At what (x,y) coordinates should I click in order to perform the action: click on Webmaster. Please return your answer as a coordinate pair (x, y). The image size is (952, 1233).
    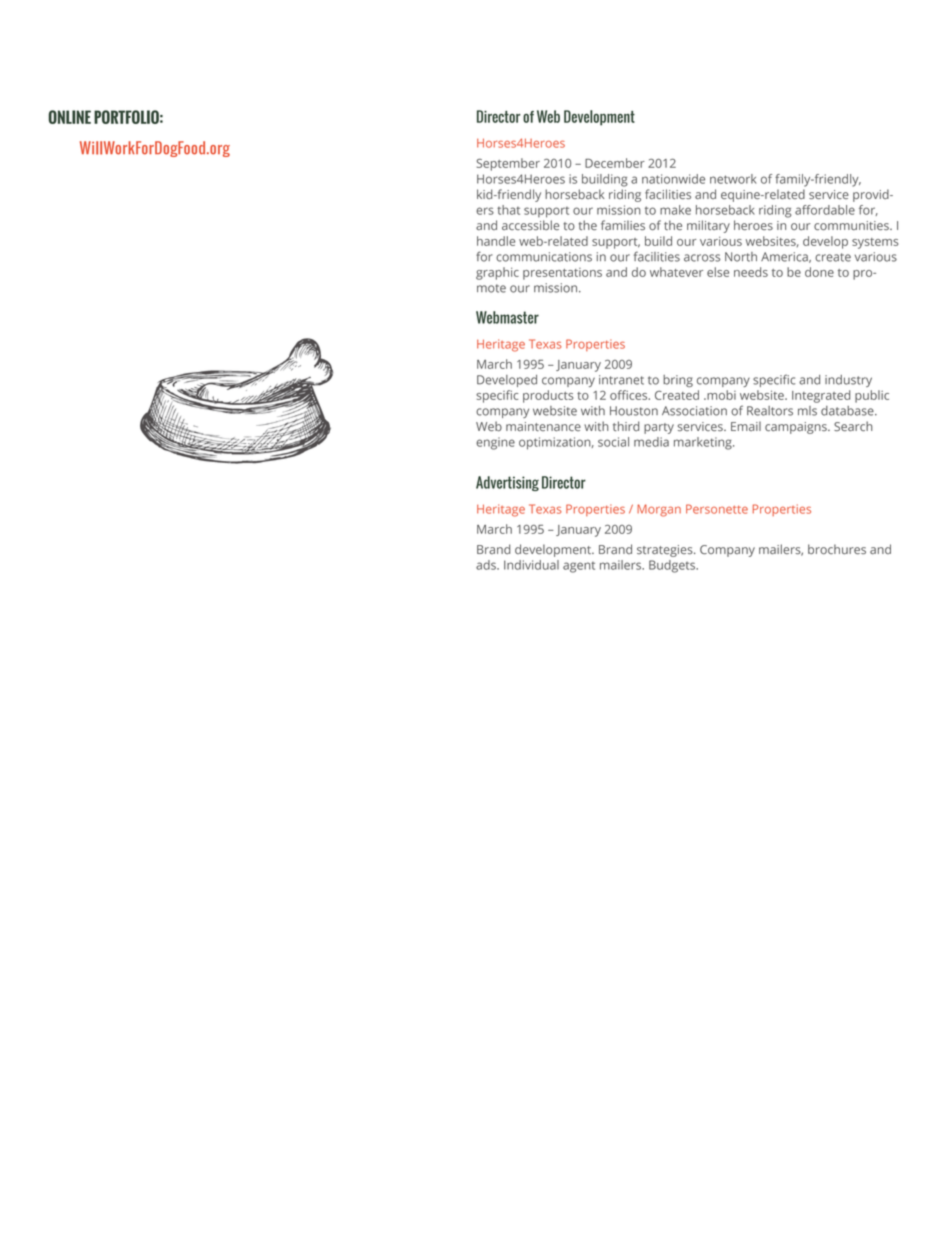
    Looking at the image, I should click on (507, 317).
